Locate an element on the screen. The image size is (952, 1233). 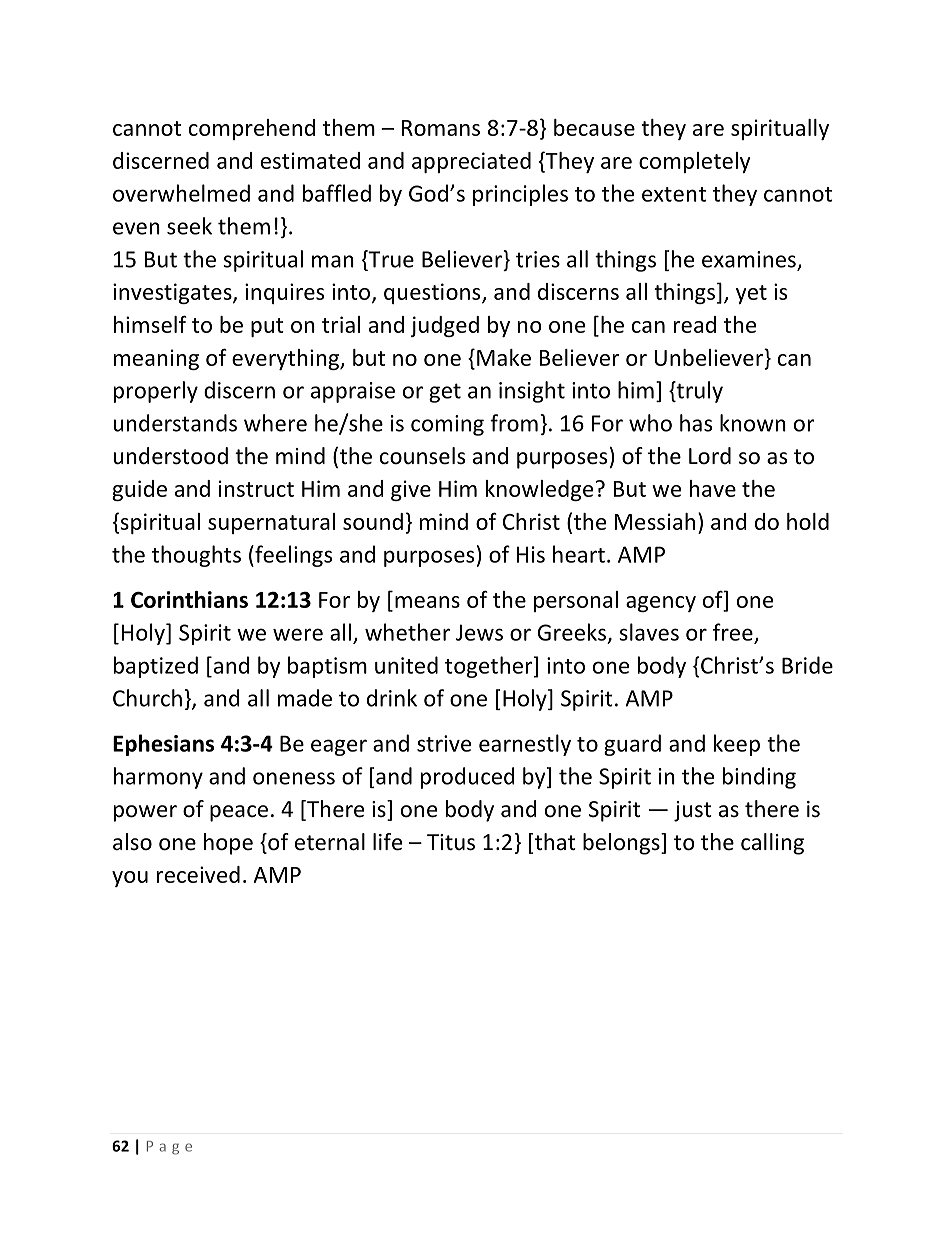
completely is located at coordinates (694, 162).
